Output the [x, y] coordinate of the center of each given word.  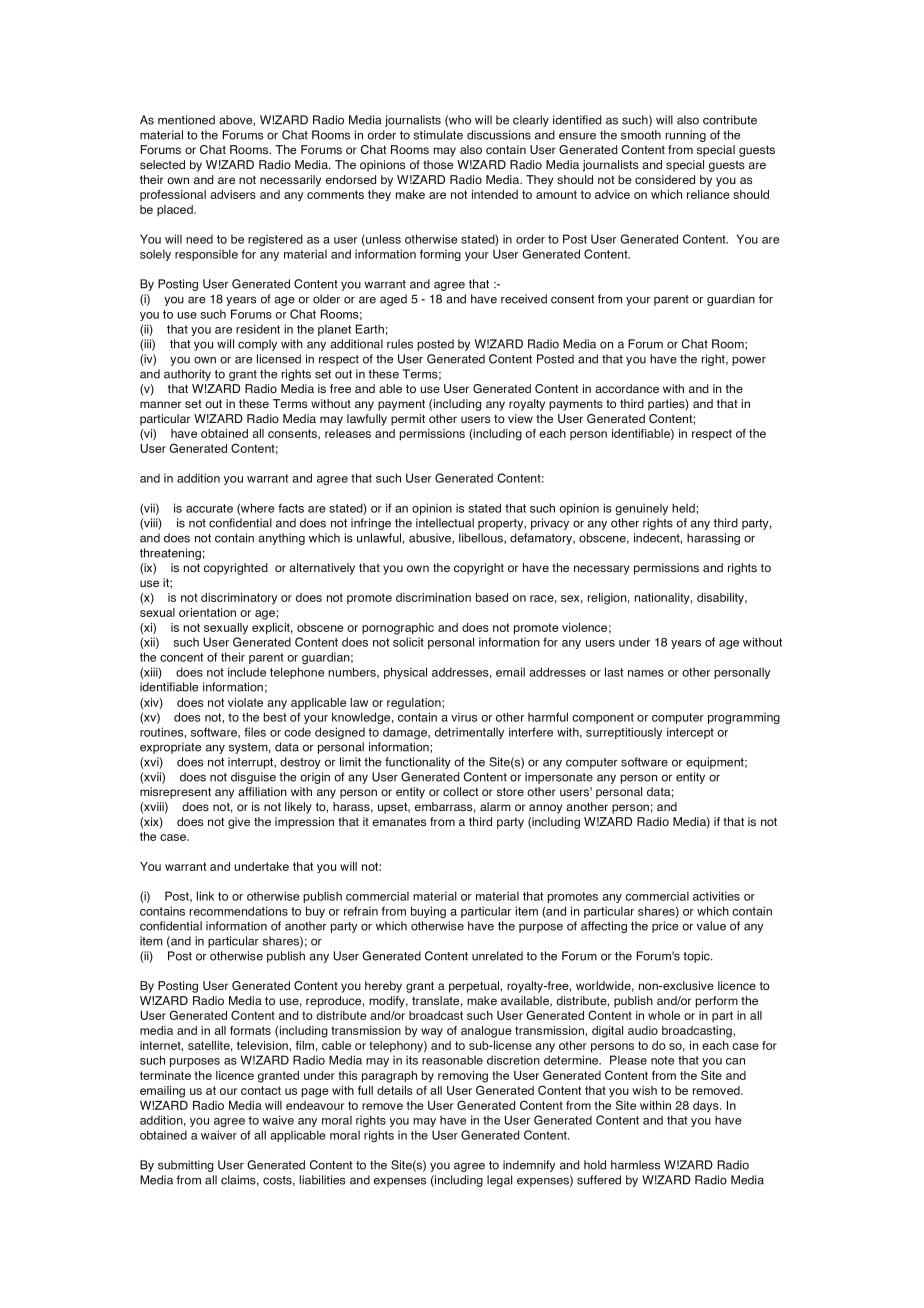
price [665, 927]
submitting [185, 1166]
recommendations [238, 911]
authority [187, 375]
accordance [627, 388]
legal [499, 1181]
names [646, 673]
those [438, 164]
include [247, 672]
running [685, 136]
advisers [233, 194]
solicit [408, 642]
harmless [635, 1165]
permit [408, 420]
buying [428, 912]
